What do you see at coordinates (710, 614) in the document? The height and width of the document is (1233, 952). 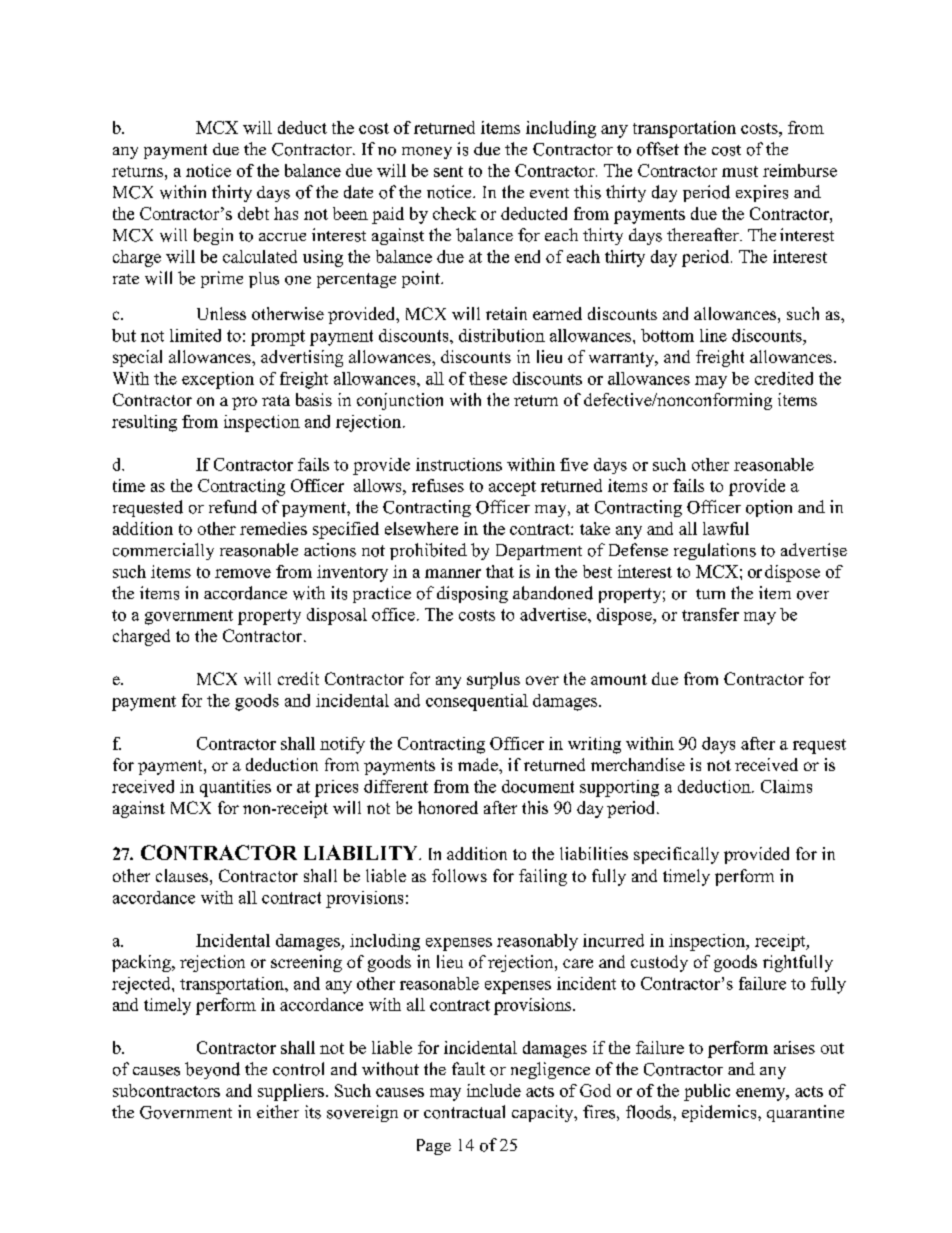 I see `transfer` at bounding box center [710, 614].
